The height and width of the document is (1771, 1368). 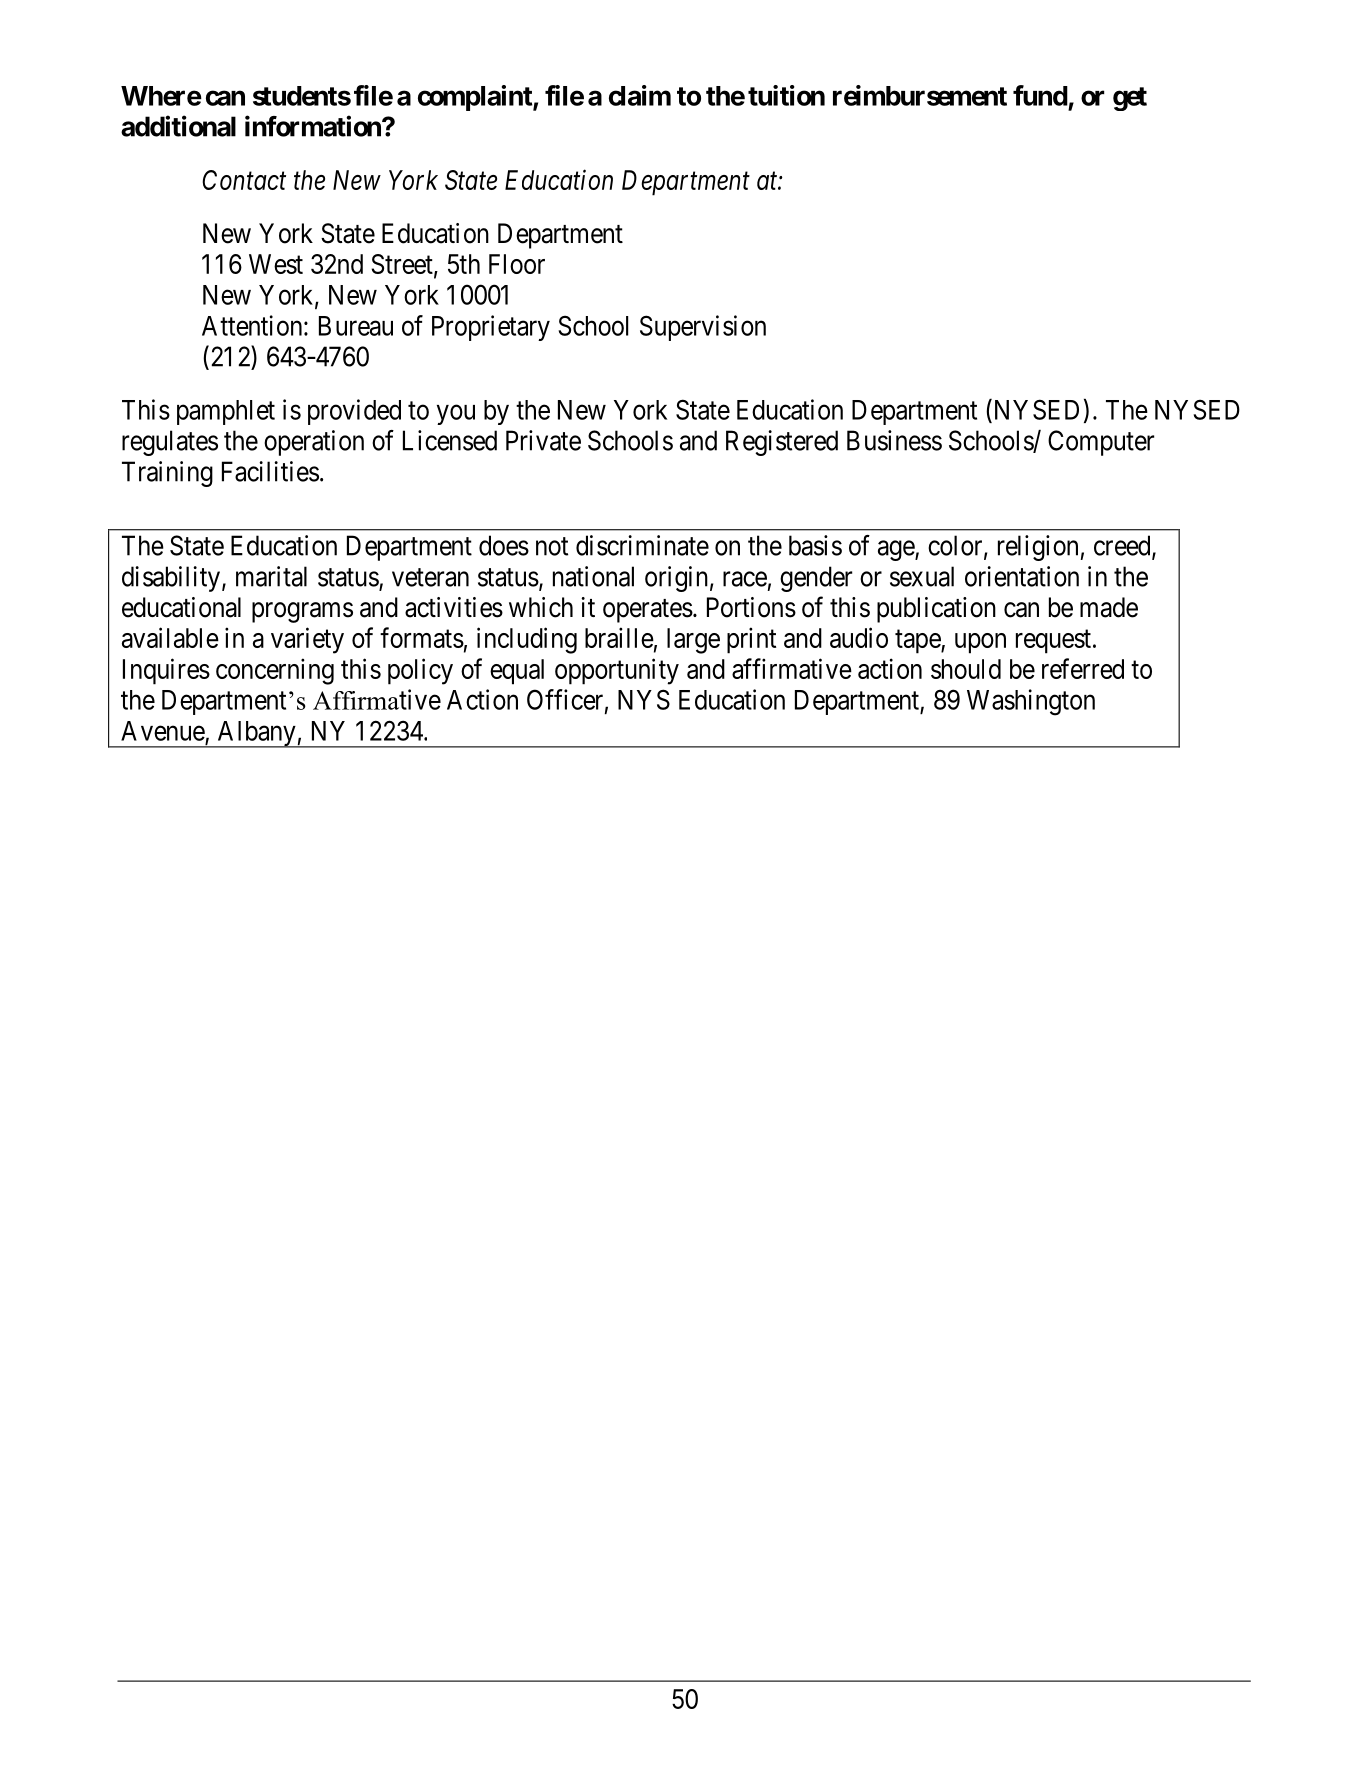 What do you see at coordinates (1101, 443) in the document?
I see `Computer` at bounding box center [1101, 443].
